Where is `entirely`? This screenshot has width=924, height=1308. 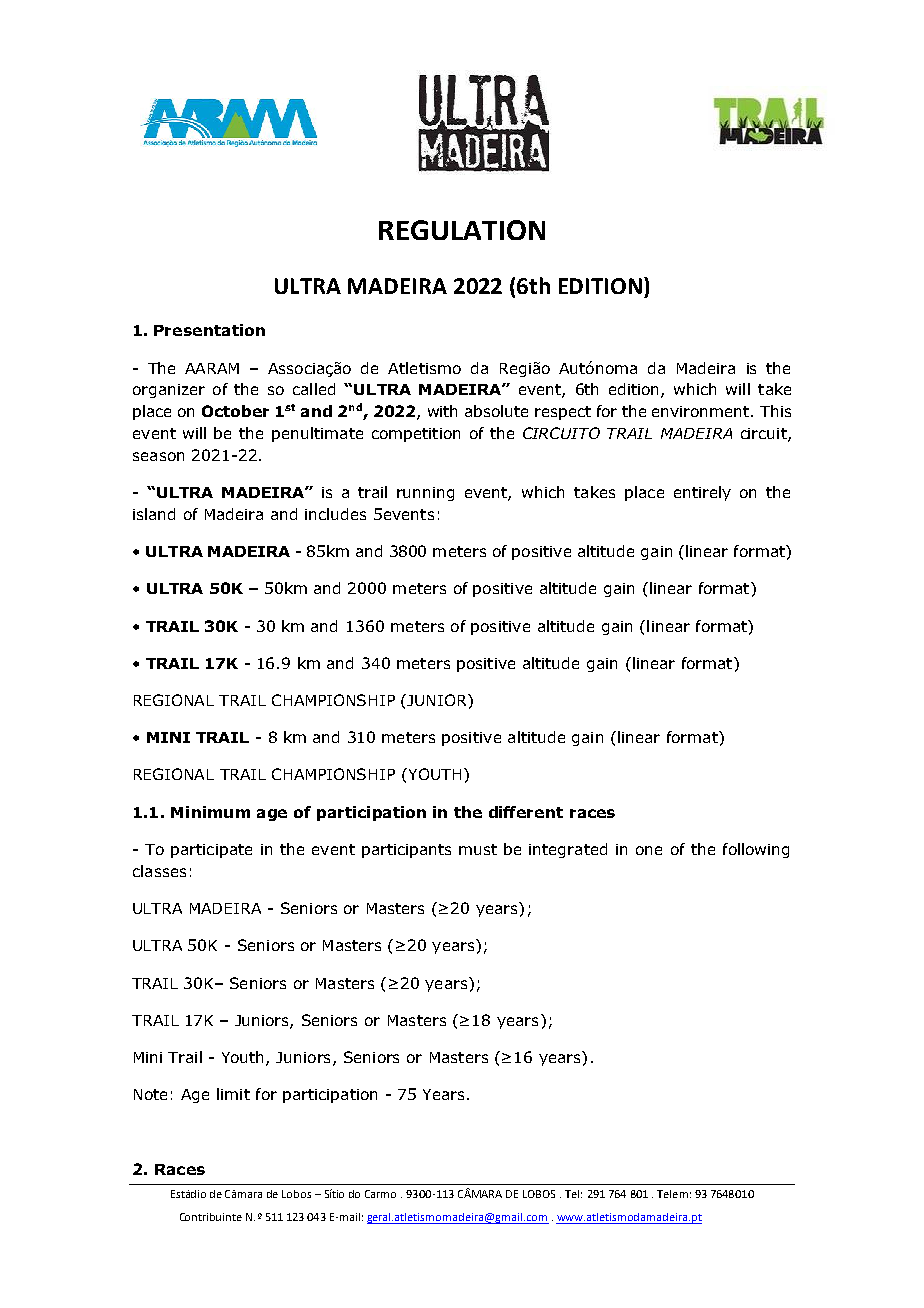 entirely is located at coordinates (702, 493).
